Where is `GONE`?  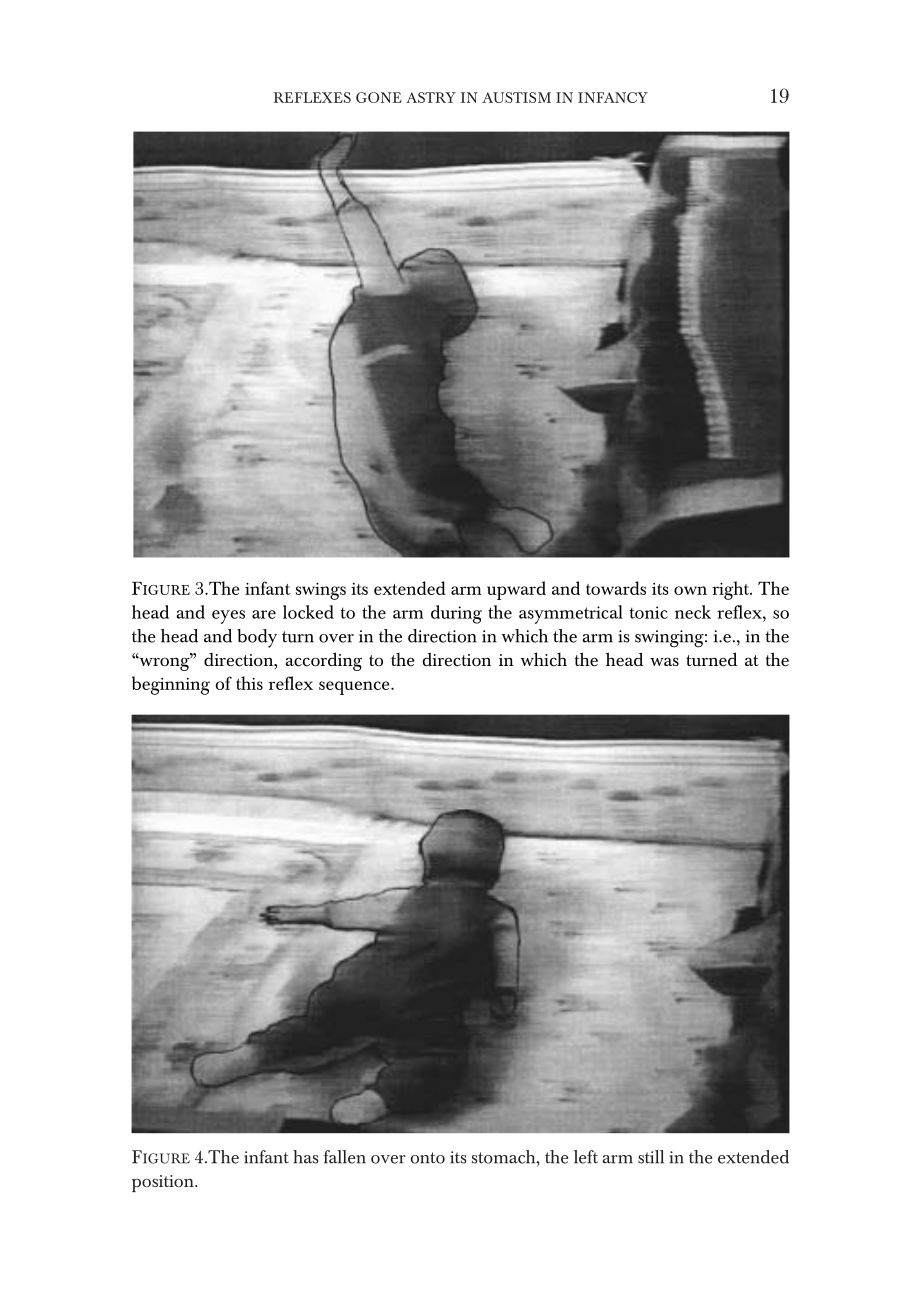
GONE is located at coordinates (379, 97).
